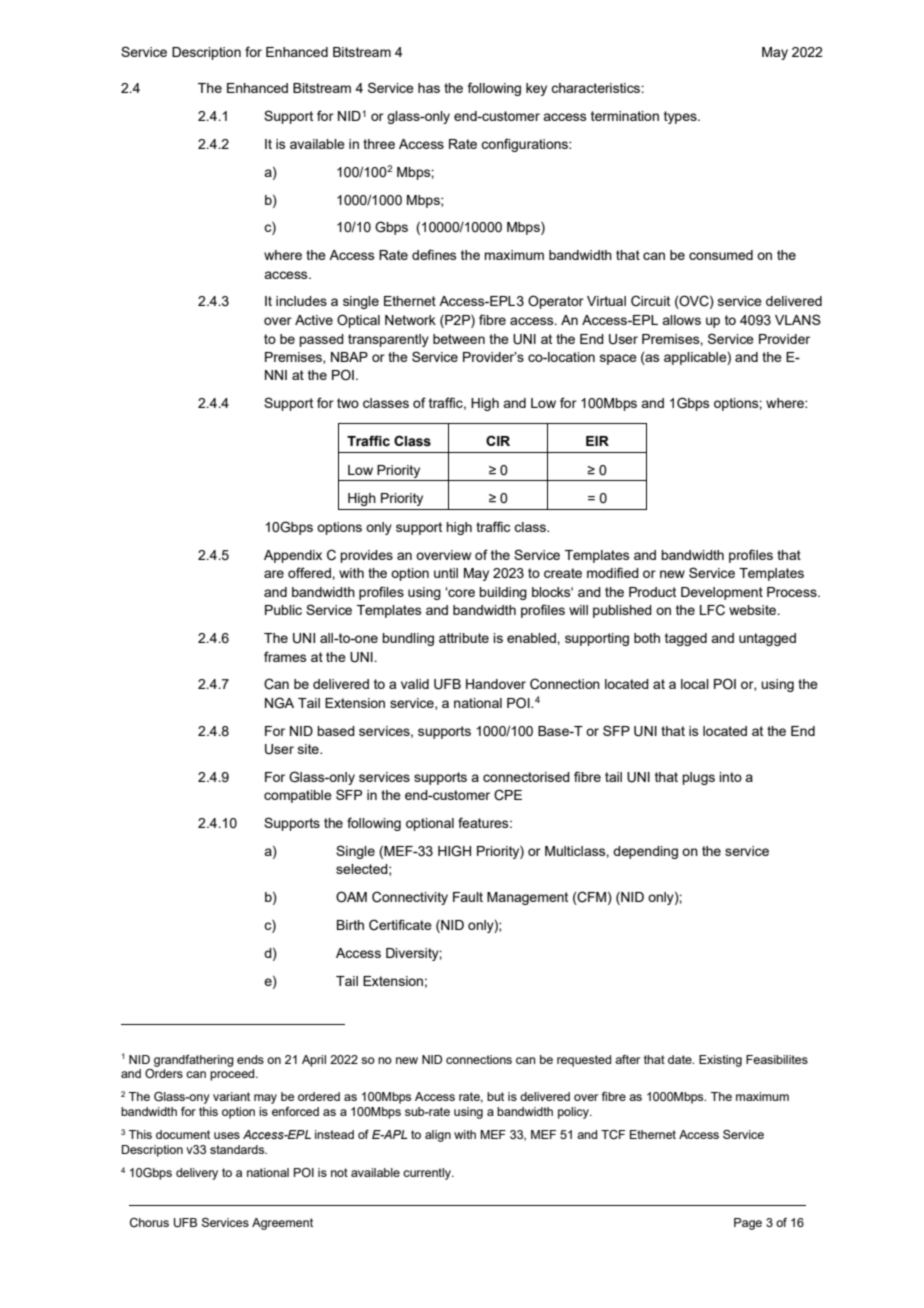 Image resolution: width=924 pixels, height=1308 pixels. What do you see at coordinates (379, 144) in the document?
I see `three` at bounding box center [379, 144].
